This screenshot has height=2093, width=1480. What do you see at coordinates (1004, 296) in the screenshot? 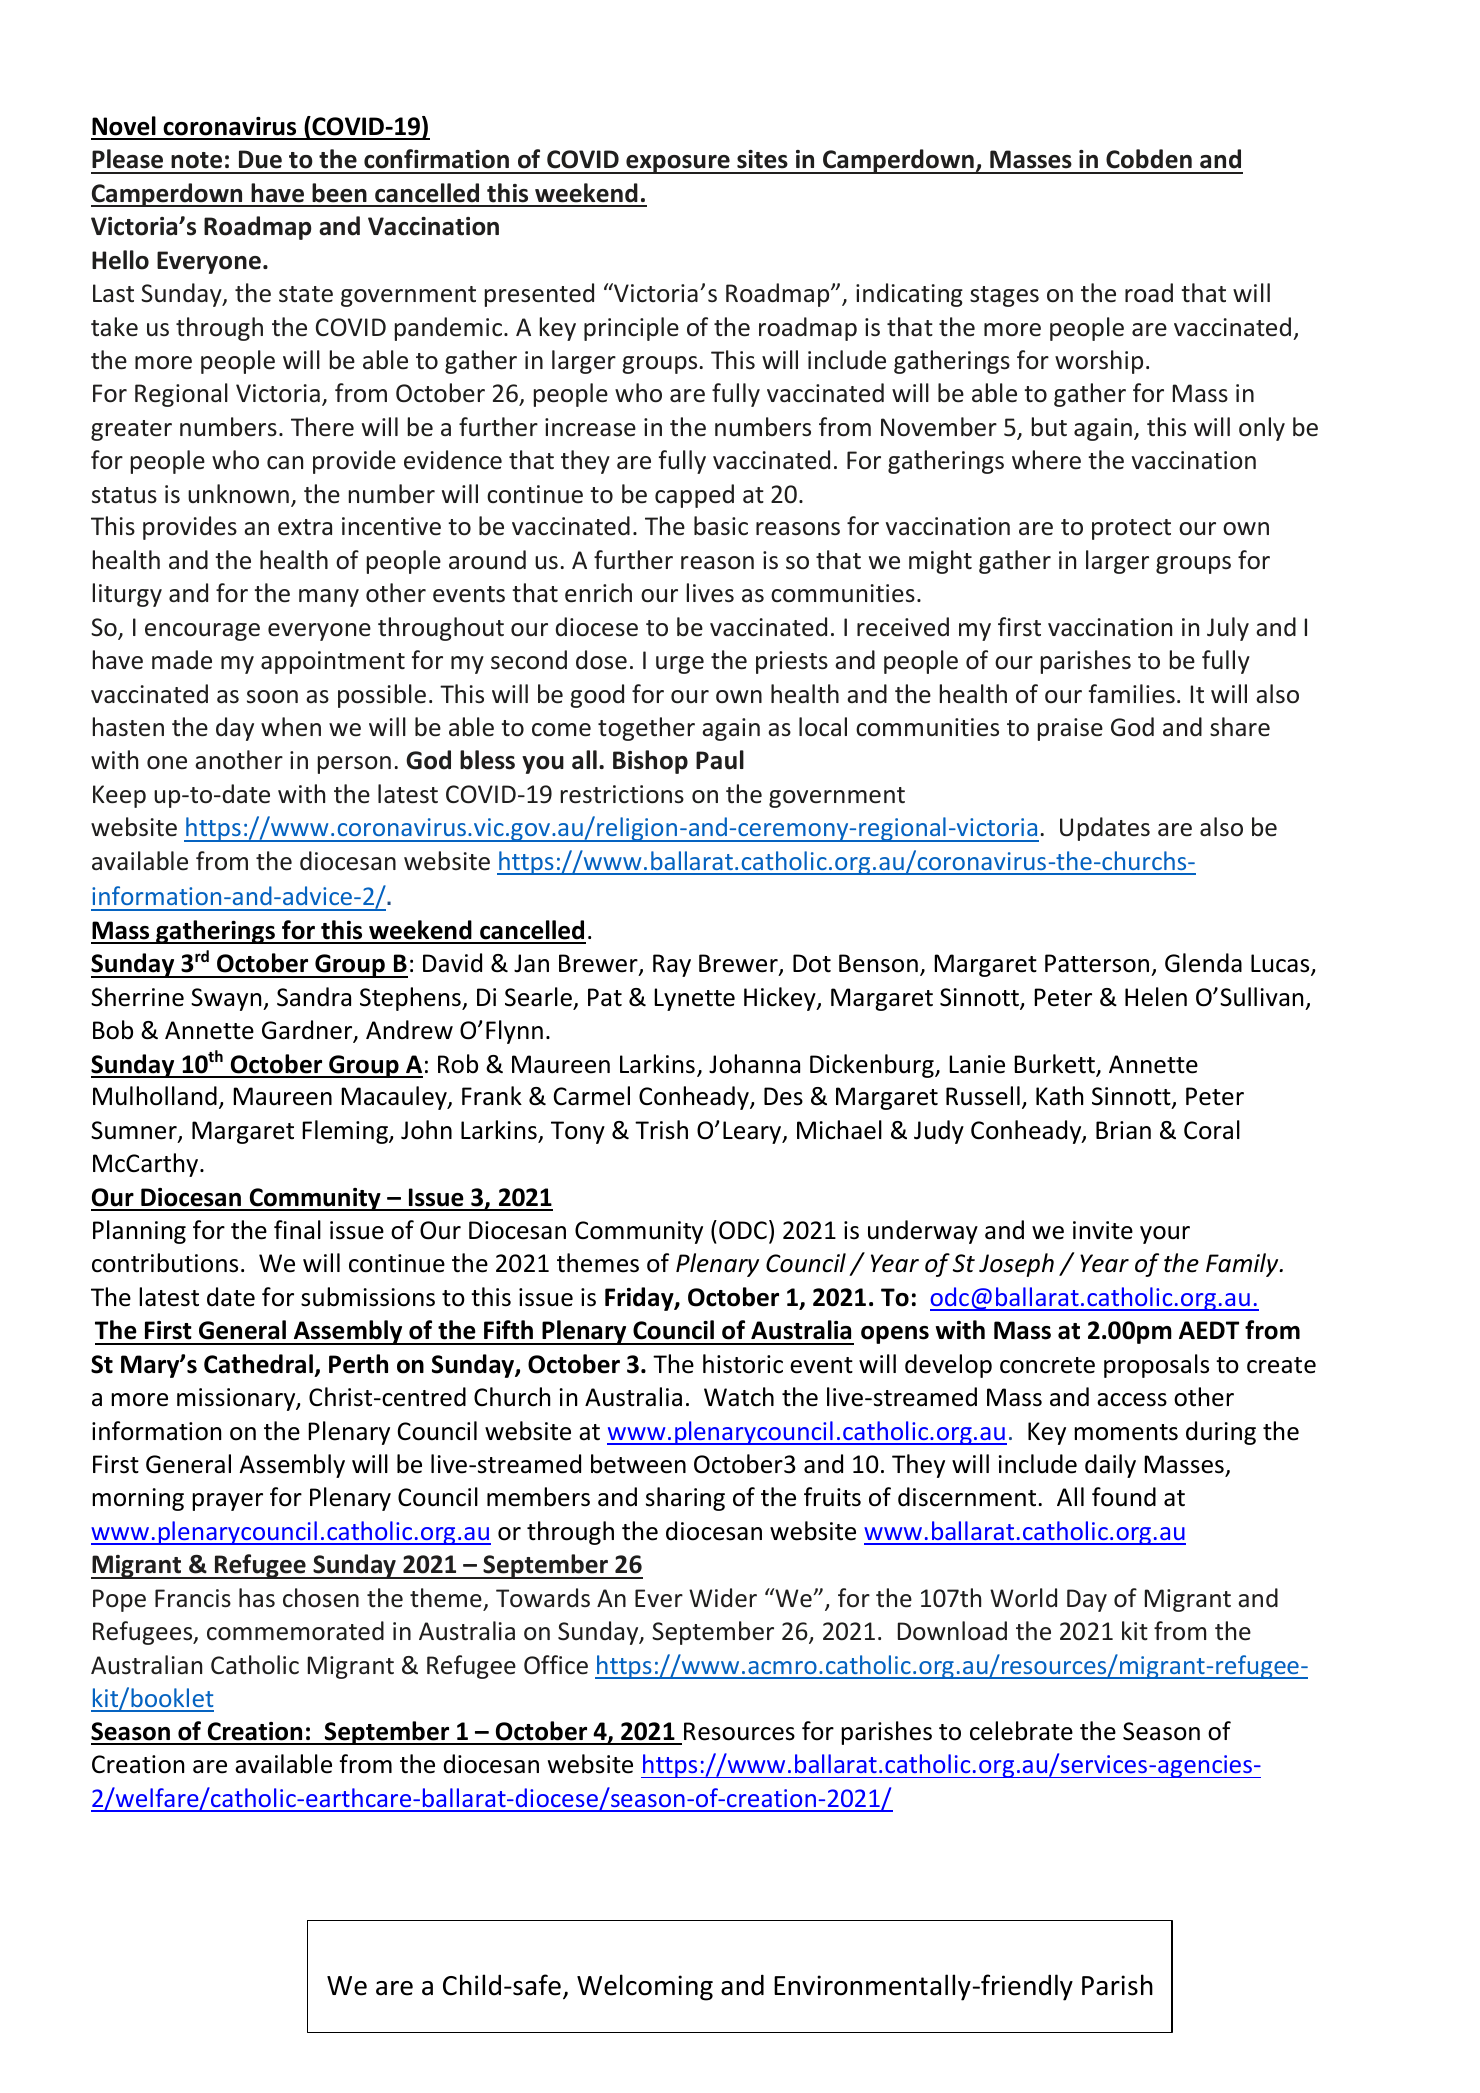
I see `stages` at bounding box center [1004, 296].
